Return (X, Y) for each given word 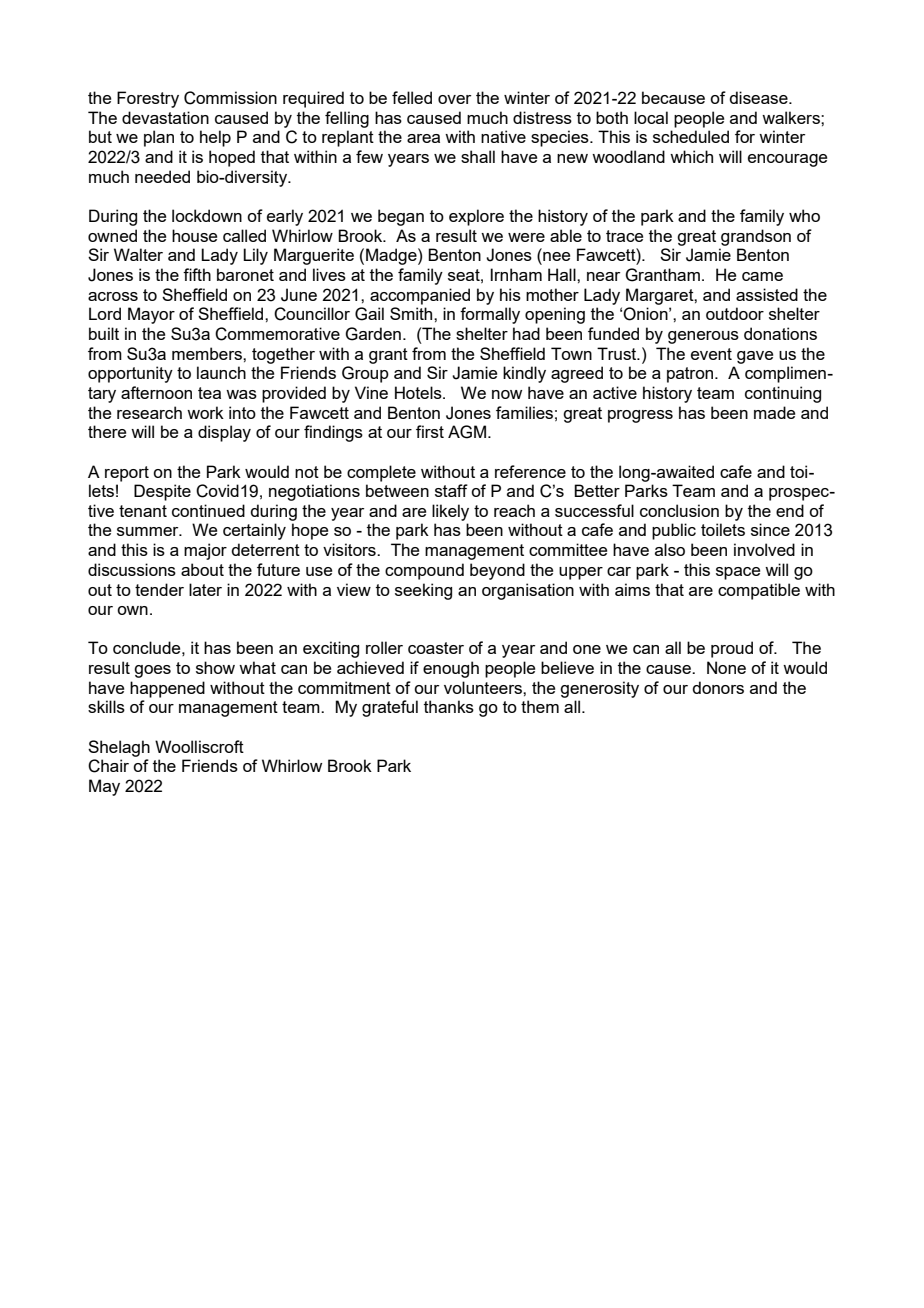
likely (450, 512)
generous (703, 337)
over (454, 99)
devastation (165, 117)
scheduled (691, 136)
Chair (108, 766)
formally (490, 315)
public (674, 531)
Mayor (151, 315)
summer (149, 531)
